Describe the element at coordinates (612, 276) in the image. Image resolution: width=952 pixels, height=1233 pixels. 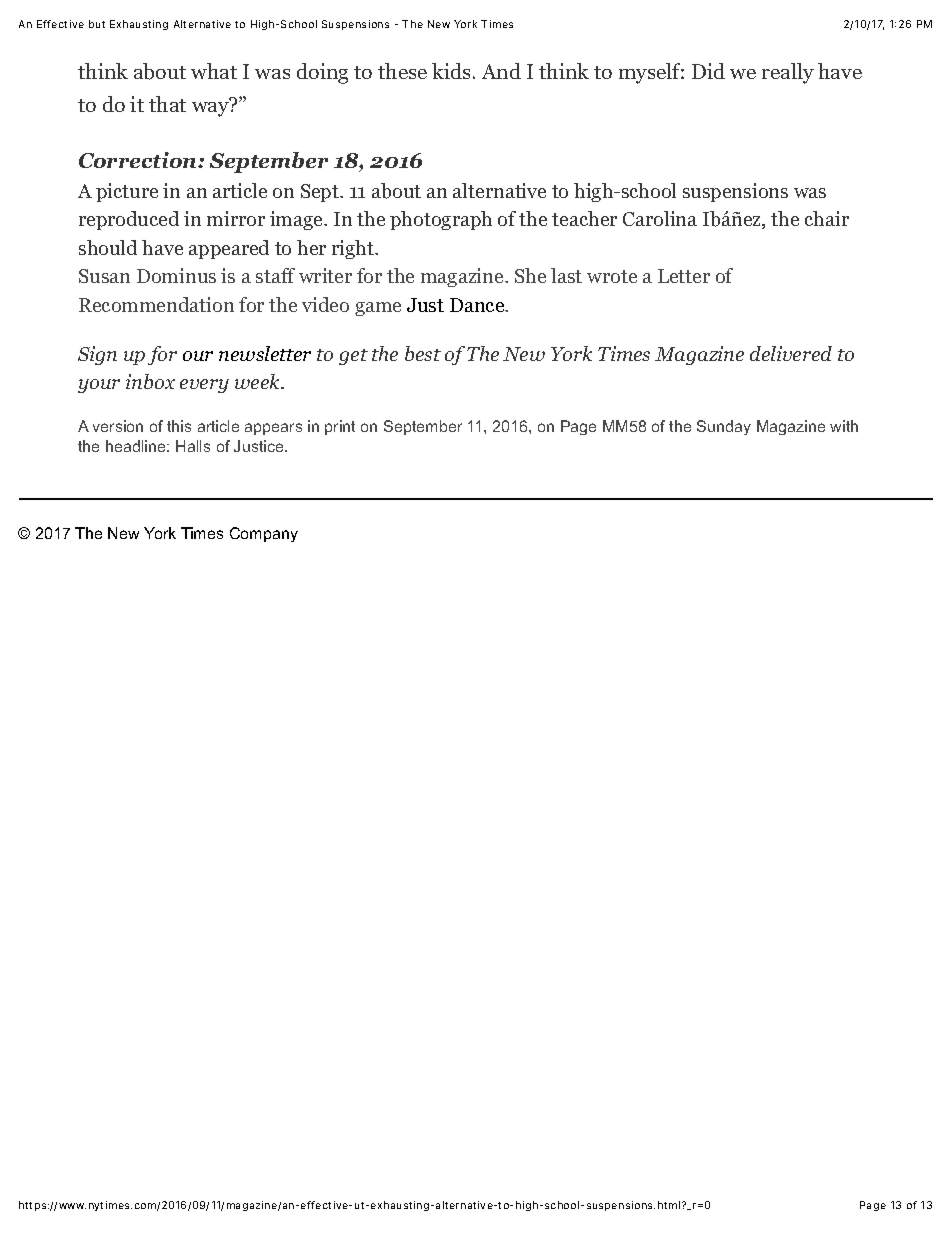
I see `wrote` at that location.
